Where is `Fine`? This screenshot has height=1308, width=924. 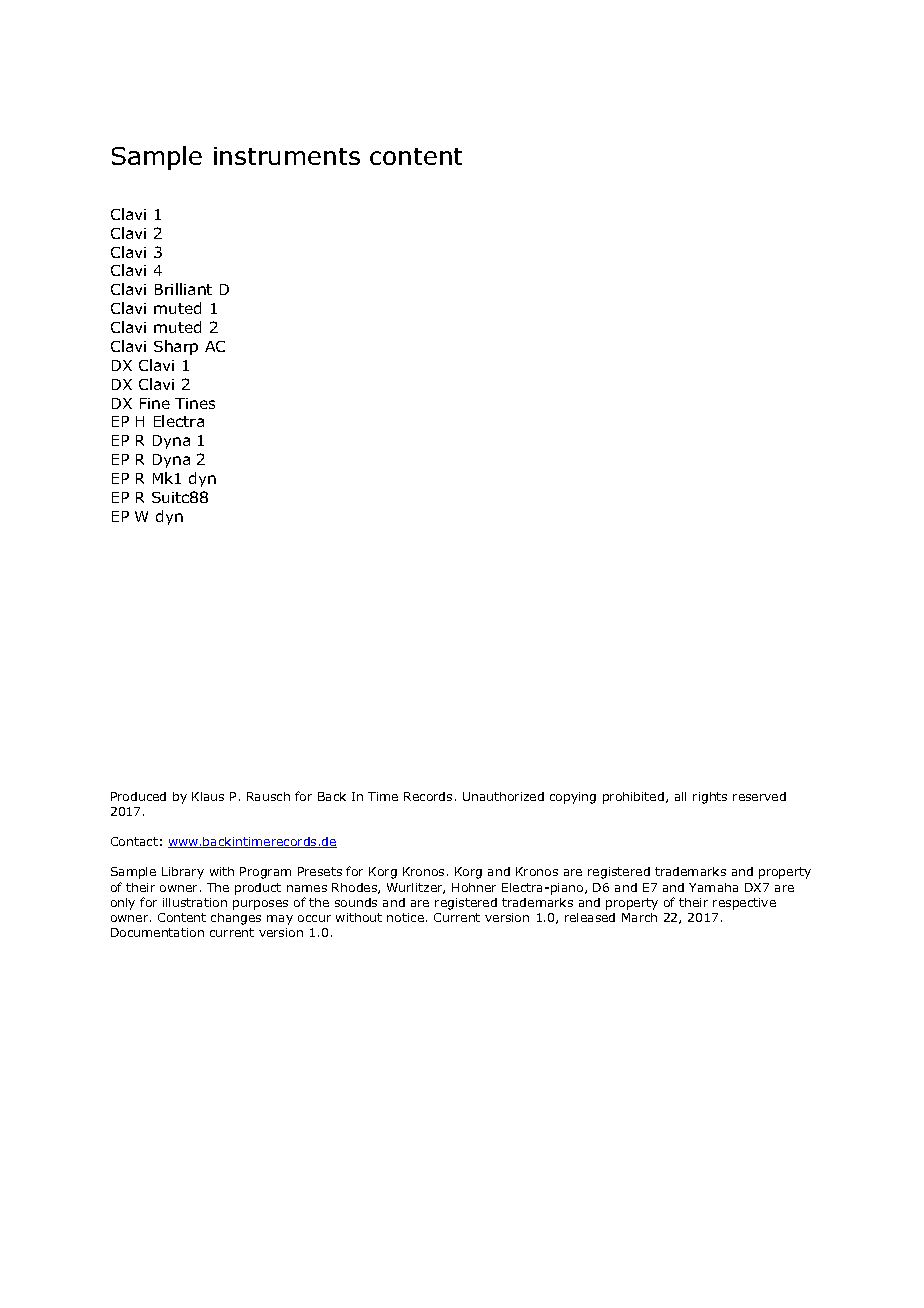 Fine is located at coordinates (155, 403).
